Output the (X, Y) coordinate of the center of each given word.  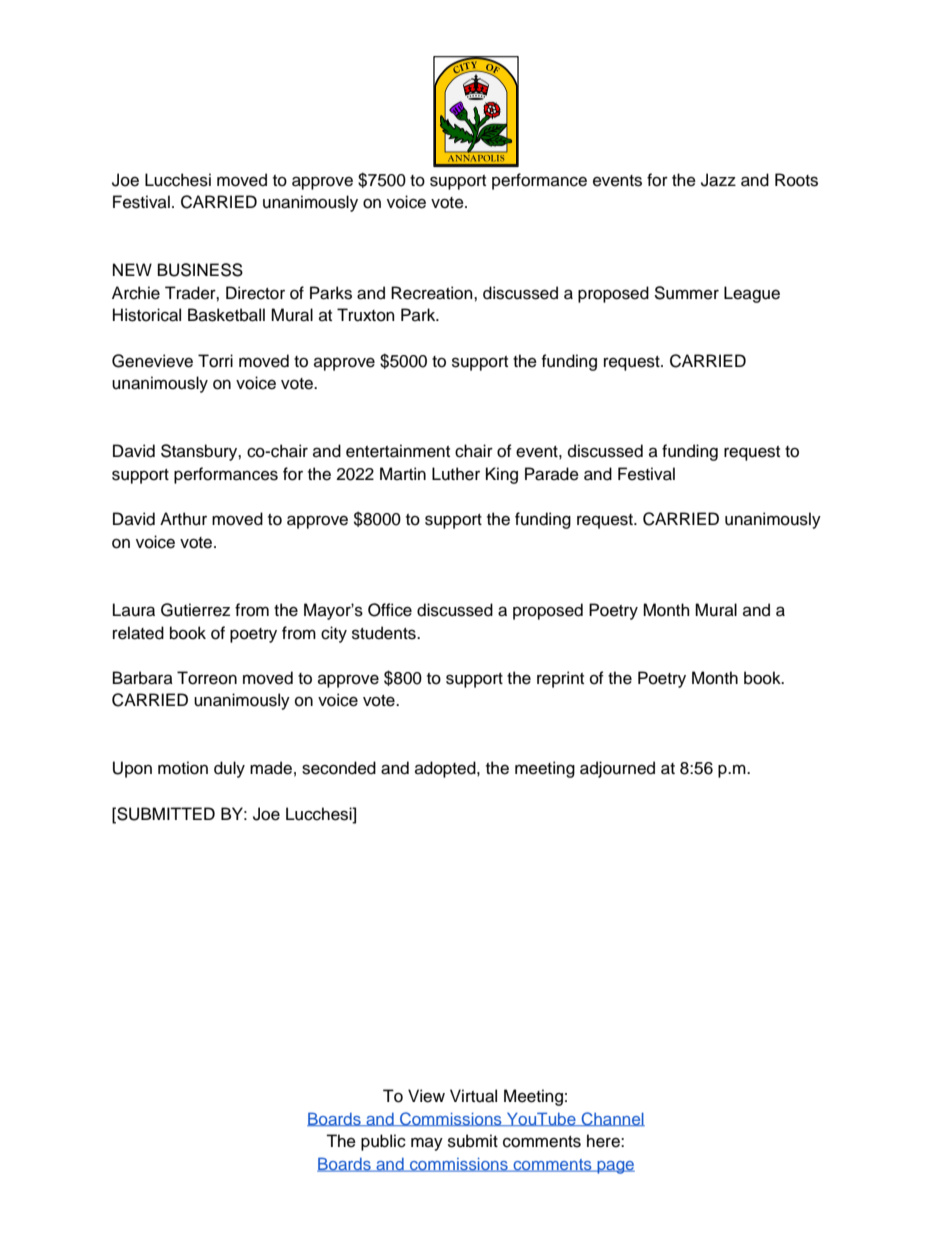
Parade (552, 474)
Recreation (433, 293)
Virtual (473, 1096)
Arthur (183, 519)
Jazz (718, 180)
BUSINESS (200, 270)
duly (229, 769)
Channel (612, 1119)
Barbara (143, 678)
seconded (339, 768)
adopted (446, 769)
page (615, 1167)
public (383, 1142)
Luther (456, 474)
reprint (560, 679)
